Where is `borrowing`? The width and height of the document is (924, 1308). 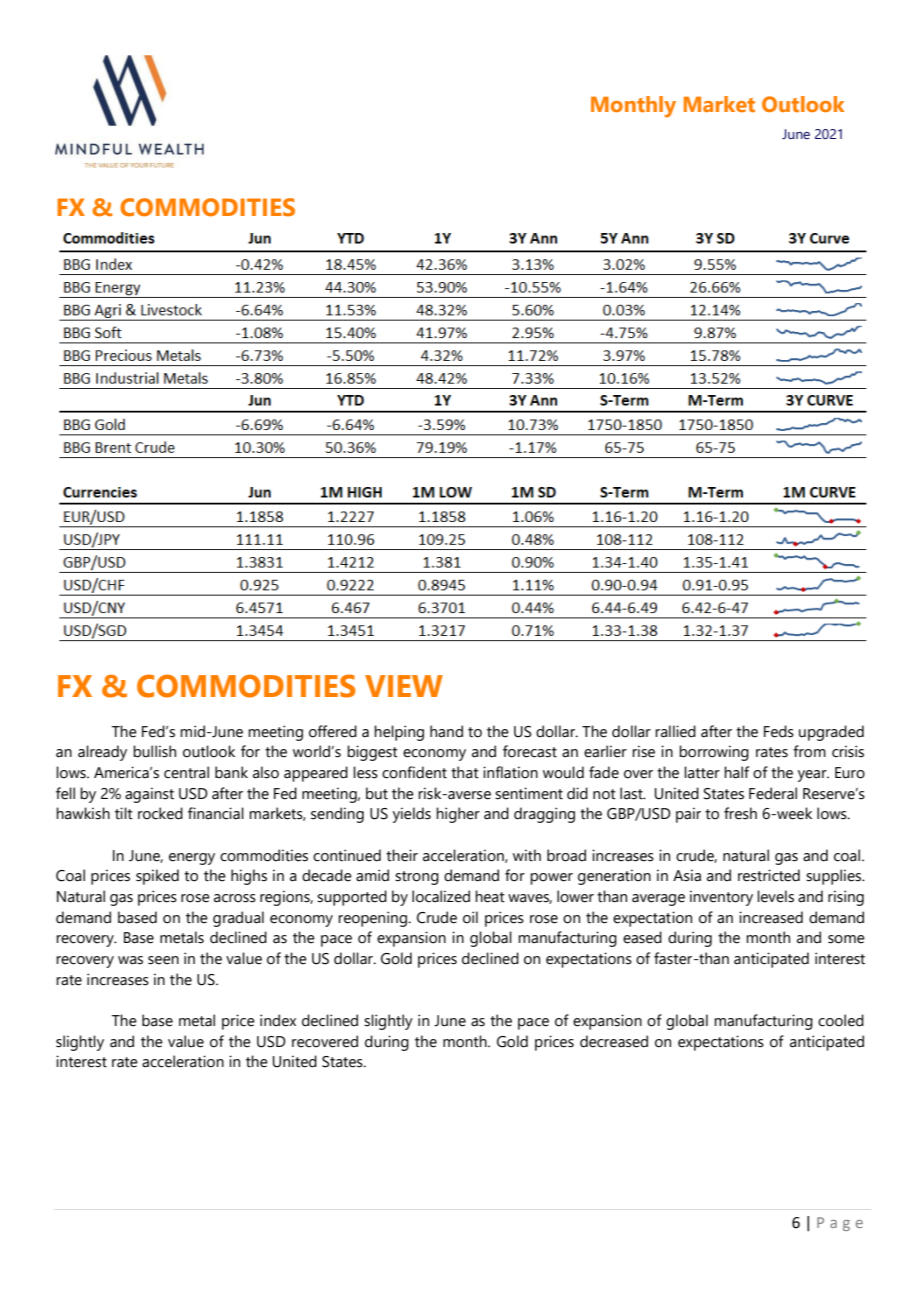 borrowing is located at coordinates (714, 753).
